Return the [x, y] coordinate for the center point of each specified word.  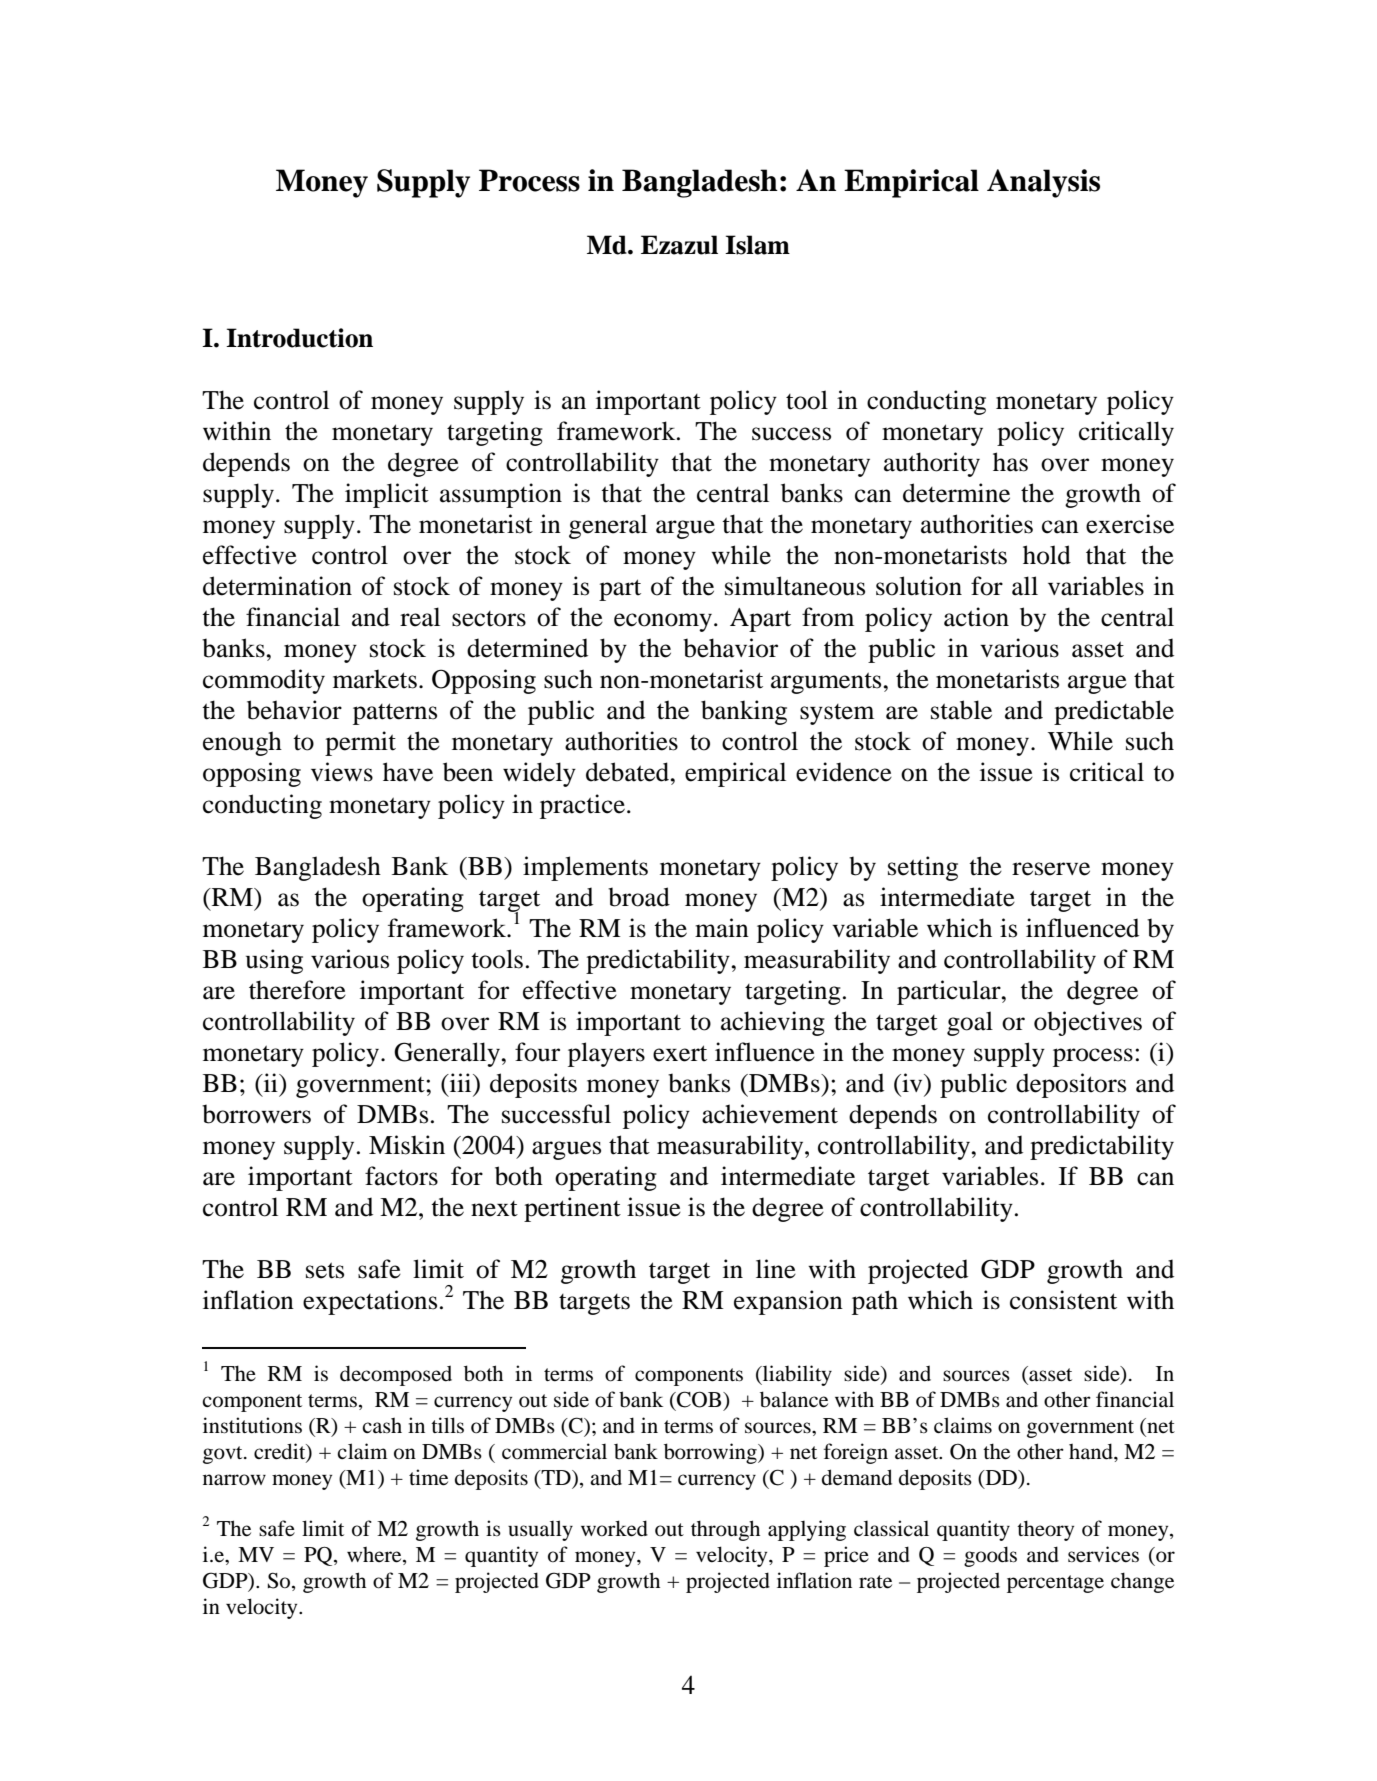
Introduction [299, 338]
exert [680, 1053]
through [725, 1530]
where [375, 1556]
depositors [1071, 1085]
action [976, 617]
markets [375, 679]
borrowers [256, 1114]
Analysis [1043, 183]
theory [1045, 1530]
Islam [757, 245]
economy [663, 622]
